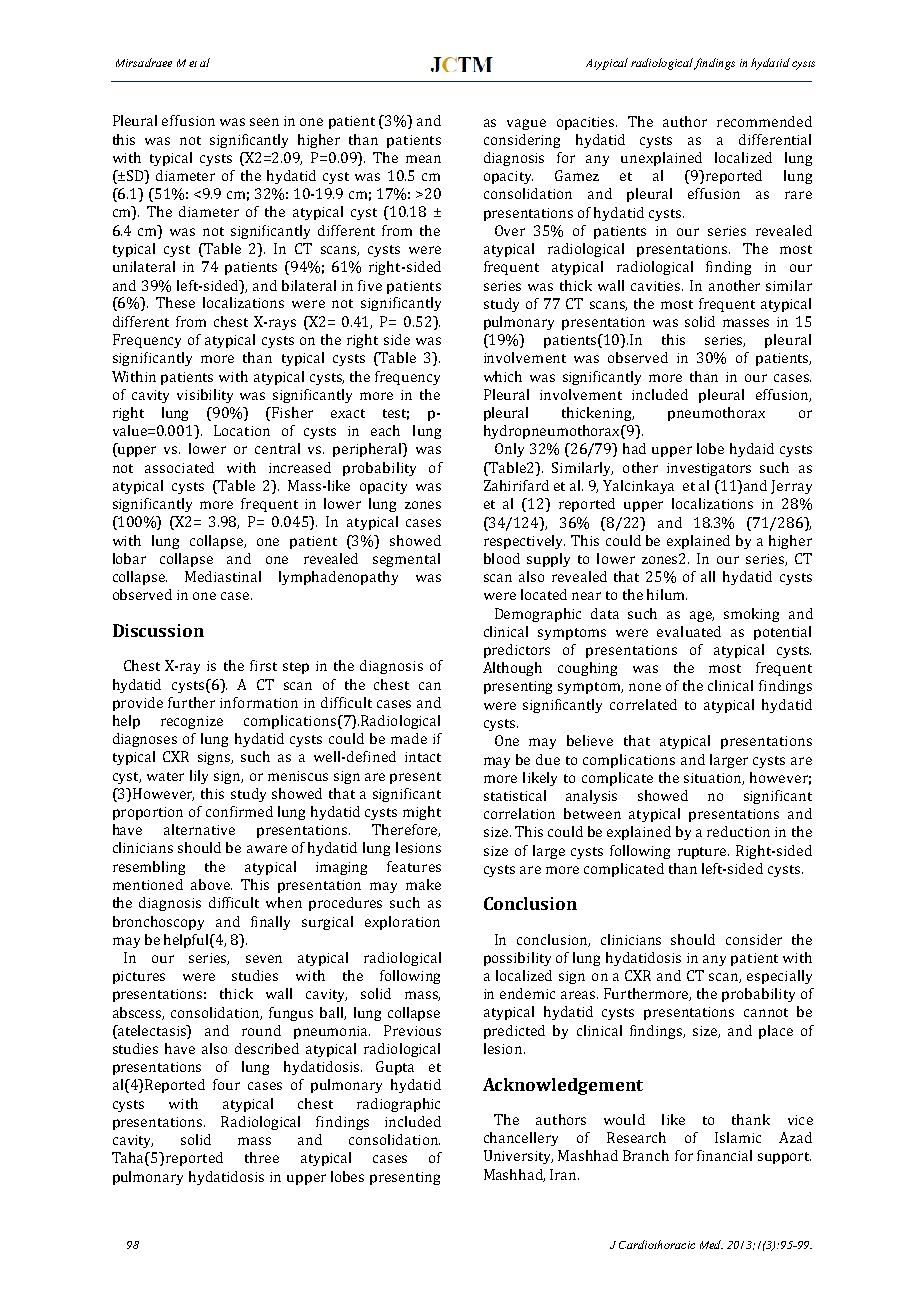  I want to click on three, so click(262, 1157).
